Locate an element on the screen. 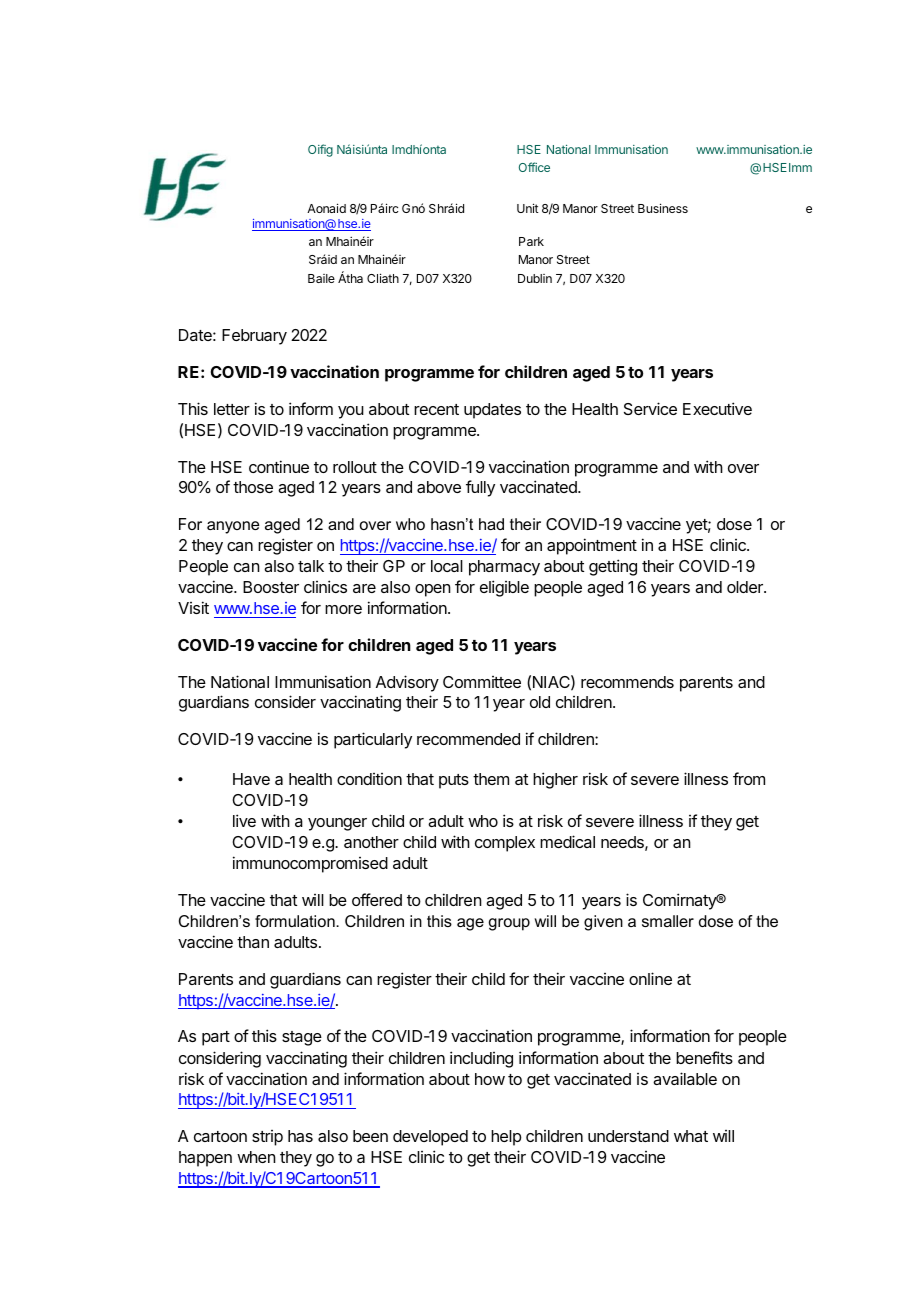  those is located at coordinates (253, 487).
